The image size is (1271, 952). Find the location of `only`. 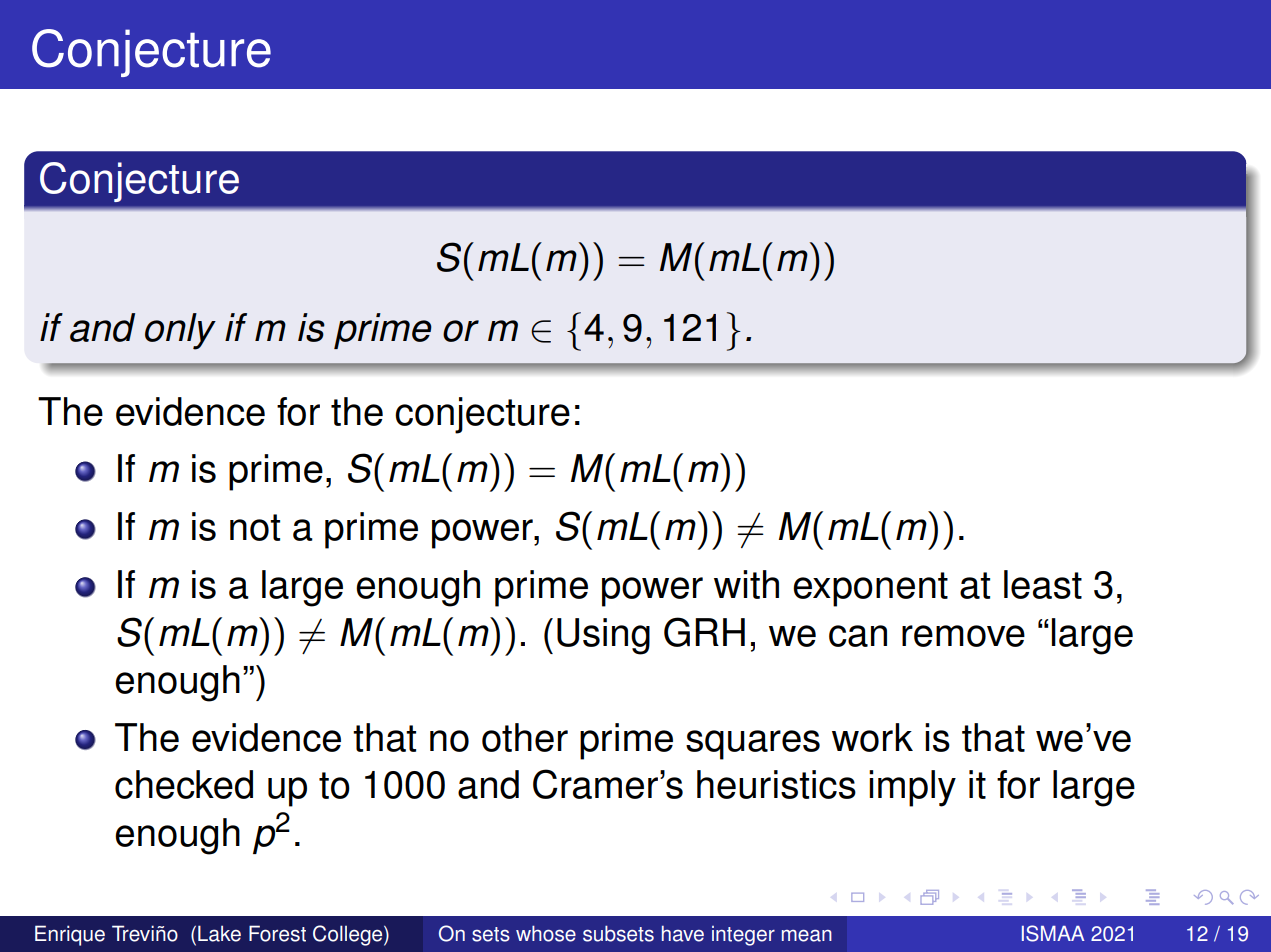

only is located at coordinates (180, 331).
